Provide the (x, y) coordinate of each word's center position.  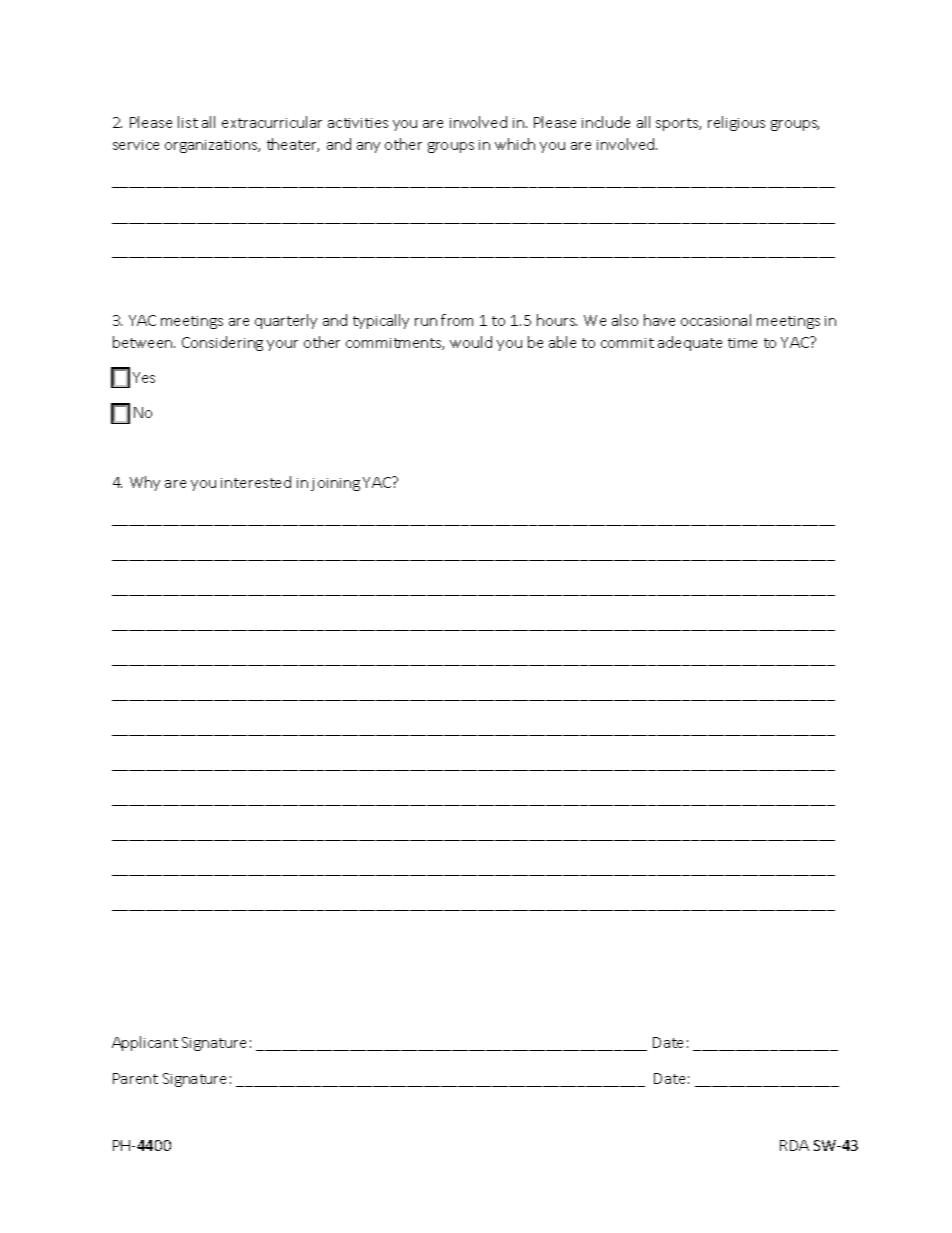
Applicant (145, 1043)
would (471, 342)
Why (145, 483)
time (742, 343)
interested (256, 482)
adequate (690, 343)
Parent (135, 1078)
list (188, 122)
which (515, 144)
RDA (794, 1145)
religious (736, 123)
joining (335, 484)
